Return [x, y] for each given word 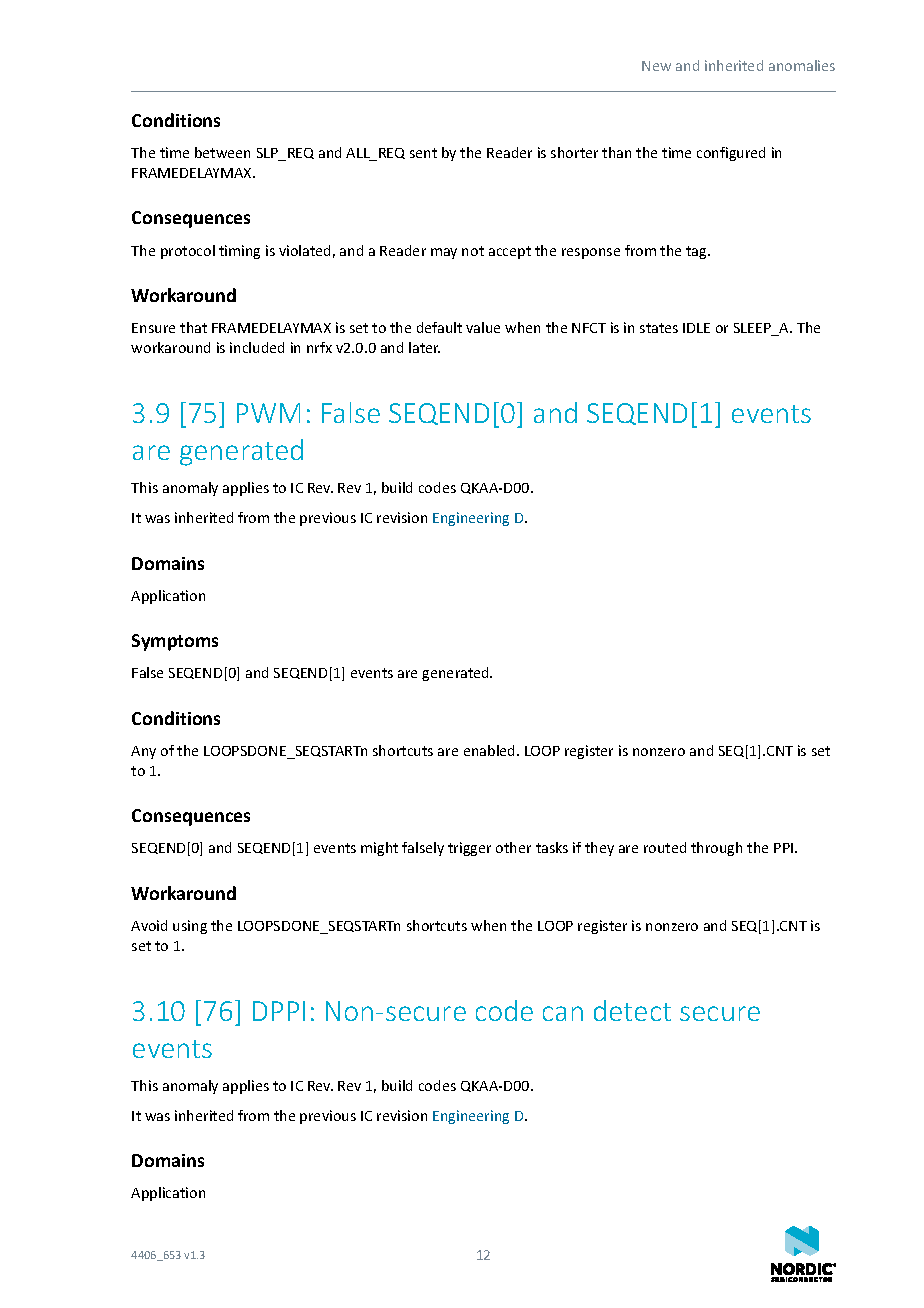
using [190, 927]
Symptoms [175, 642]
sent [423, 153]
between [222, 152]
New [656, 66]
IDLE [696, 328]
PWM [268, 413]
